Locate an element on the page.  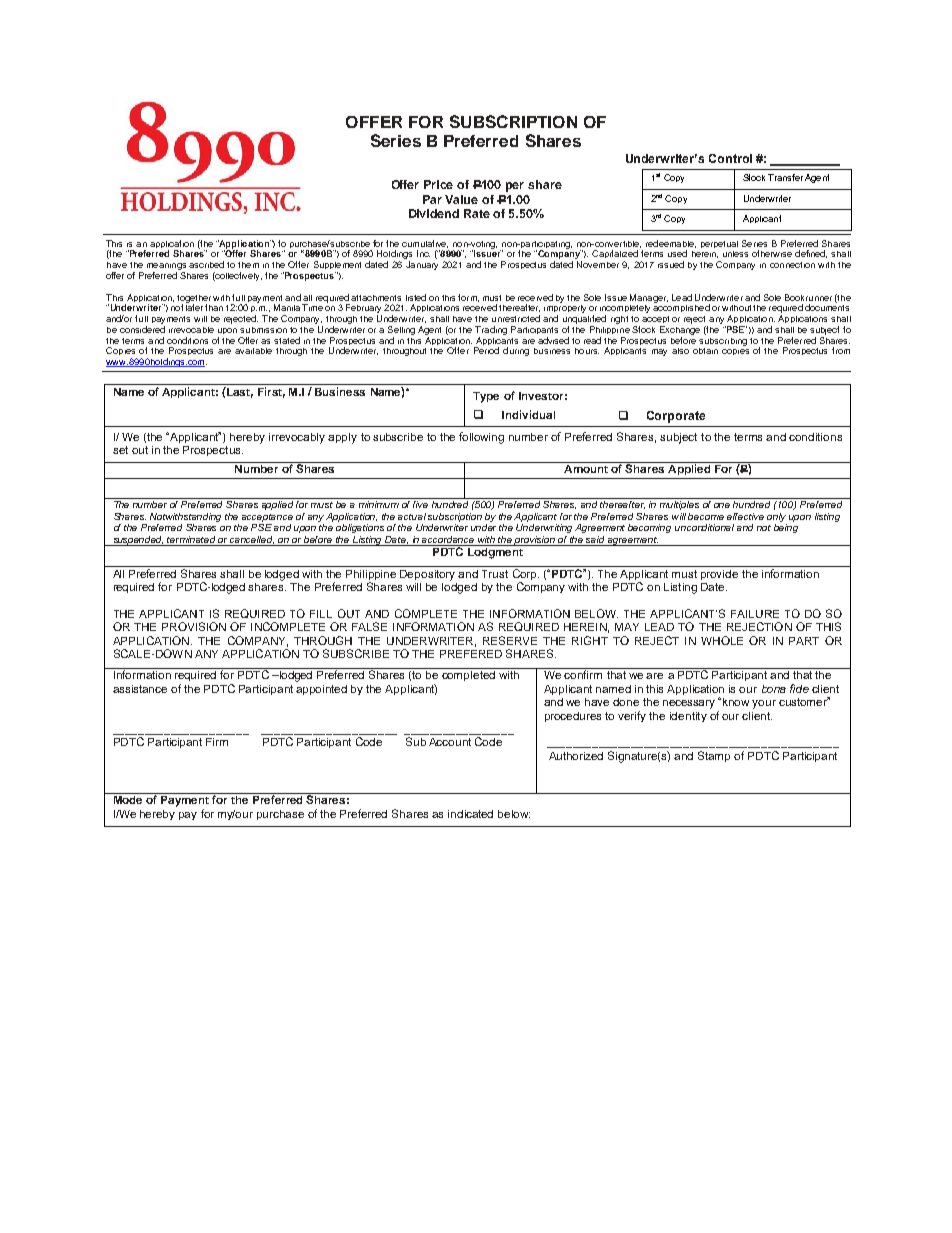
ascribed is located at coordinates (206, 264).
